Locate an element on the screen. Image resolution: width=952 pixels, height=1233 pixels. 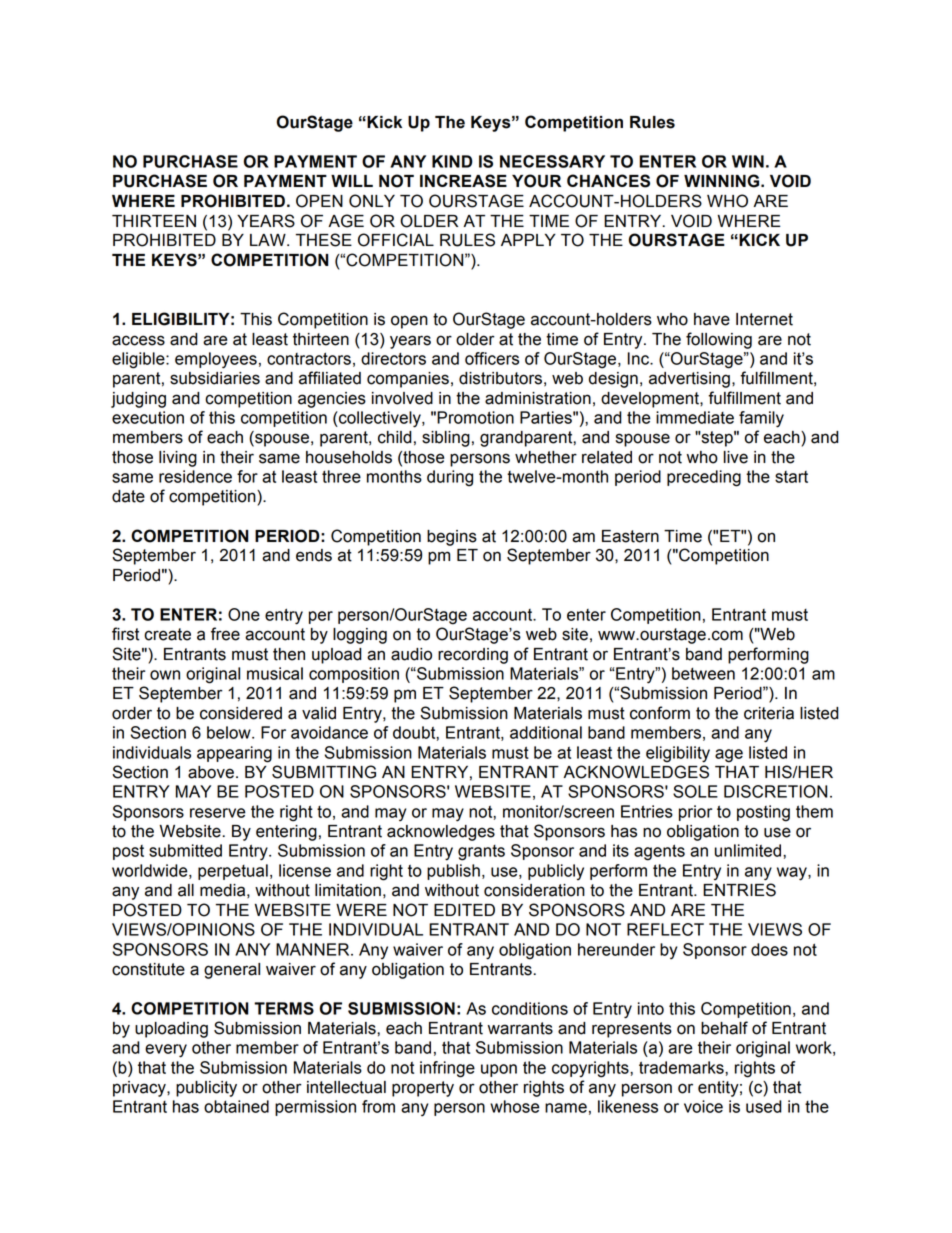
free is located at coordinates (225, 634).
